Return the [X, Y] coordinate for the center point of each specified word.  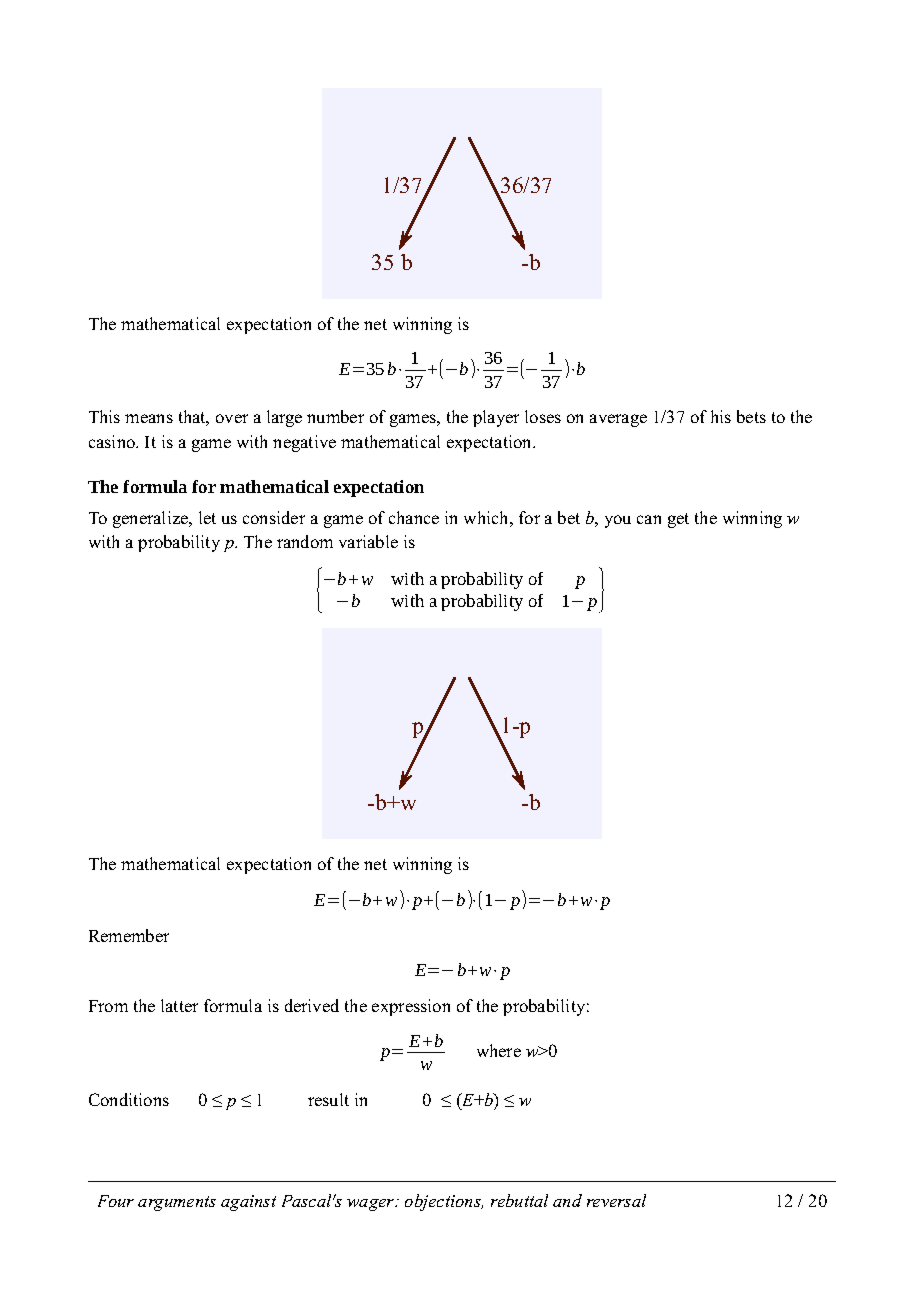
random [305, 541]
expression [411, 1007]
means [149, 418]
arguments [177, 1203]
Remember [129, 935]
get [678, 520]
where [499, 1050]
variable [368, 541]
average [618, 420]
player [496, 418]
